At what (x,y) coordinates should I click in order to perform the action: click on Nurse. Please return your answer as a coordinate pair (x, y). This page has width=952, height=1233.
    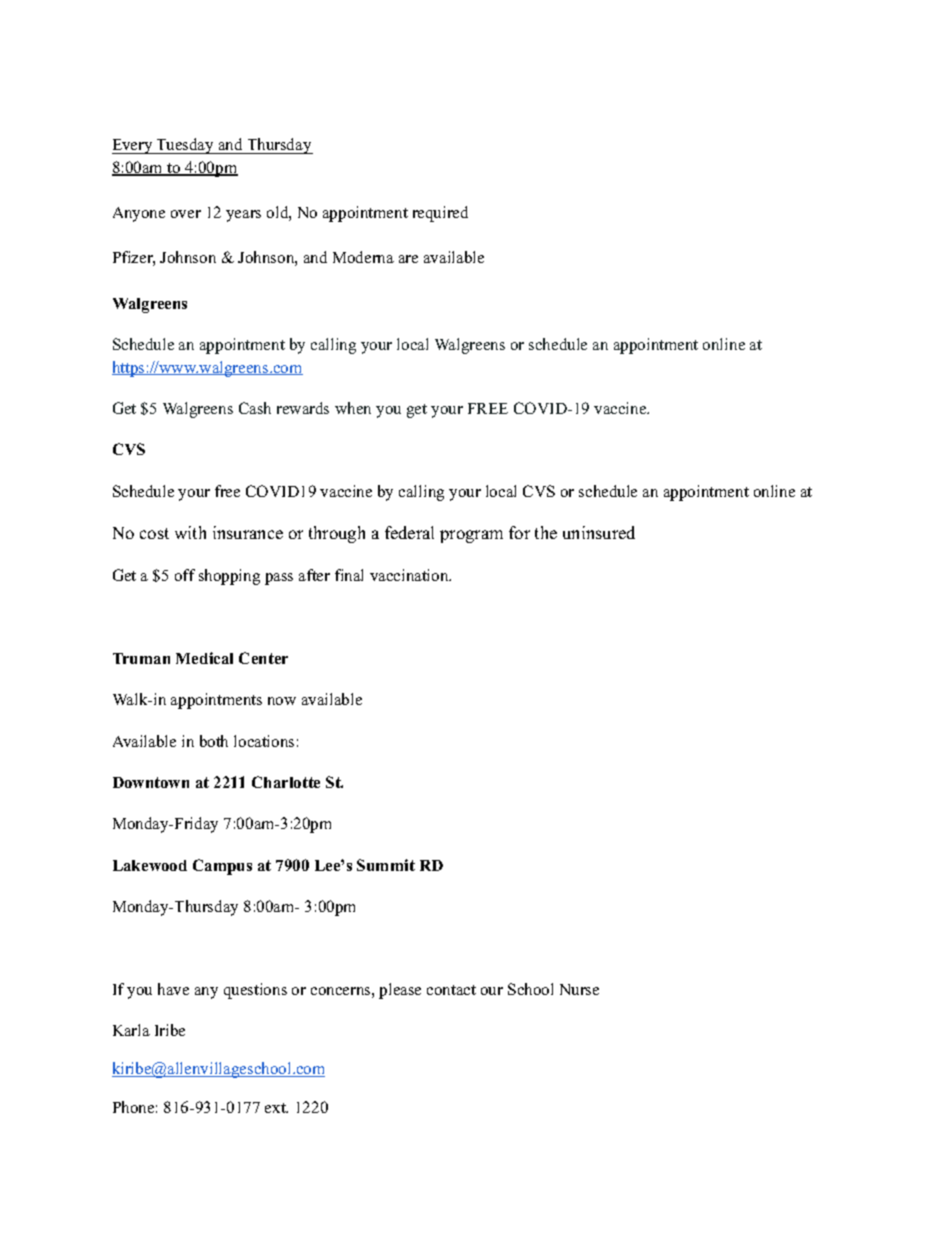
    Looking at the image, I should click on (579, 989).
